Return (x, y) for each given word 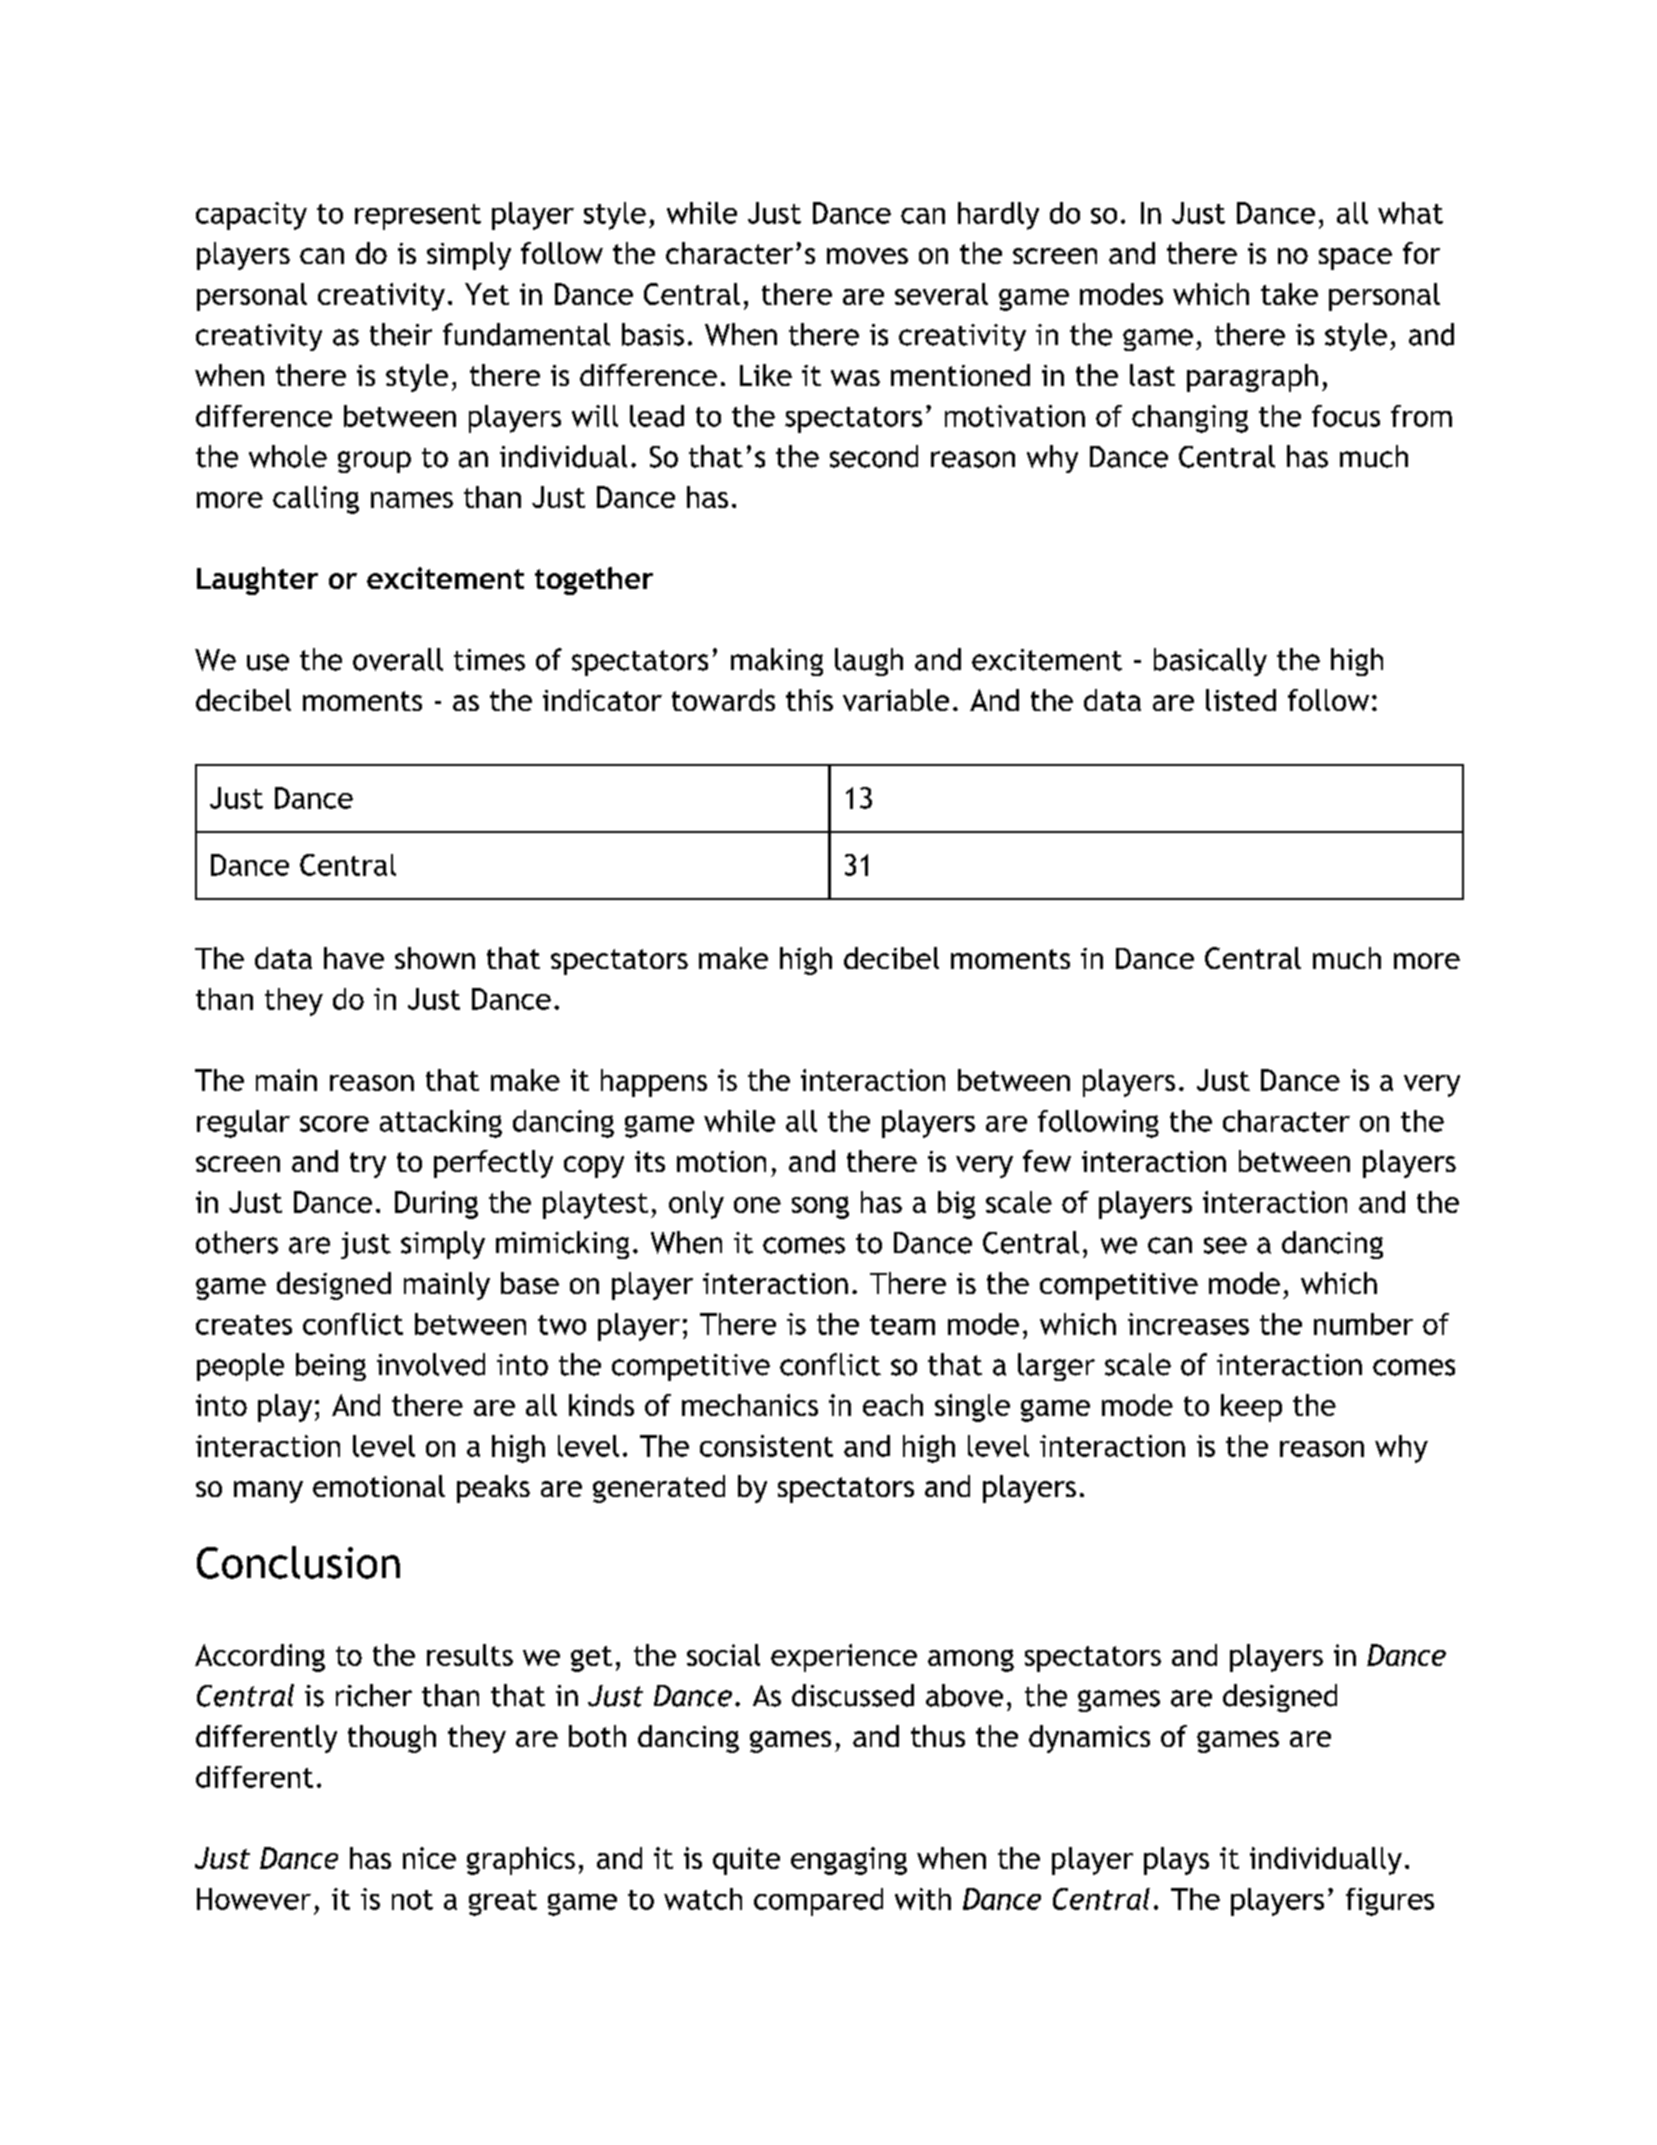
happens (654, 1083)
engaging (849, 1861)
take (1289, 294)
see (1225, 1245)
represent (418, 217)
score (334, 1124)
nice (429, 1858)
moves (867, 256)
